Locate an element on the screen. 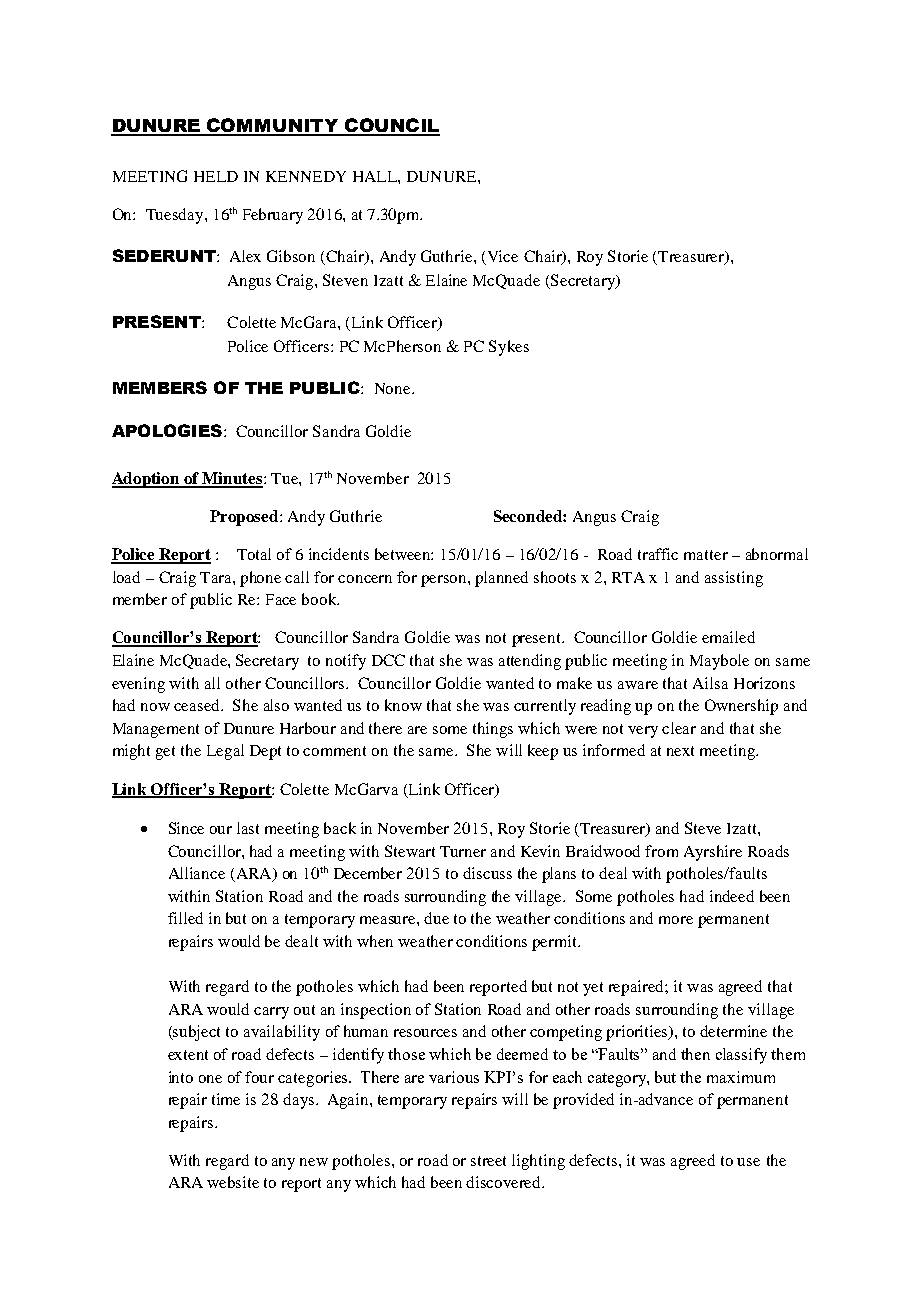 The height and width of the screenshot is (1308, 924). Vice is located at coordinates (501, 257).
